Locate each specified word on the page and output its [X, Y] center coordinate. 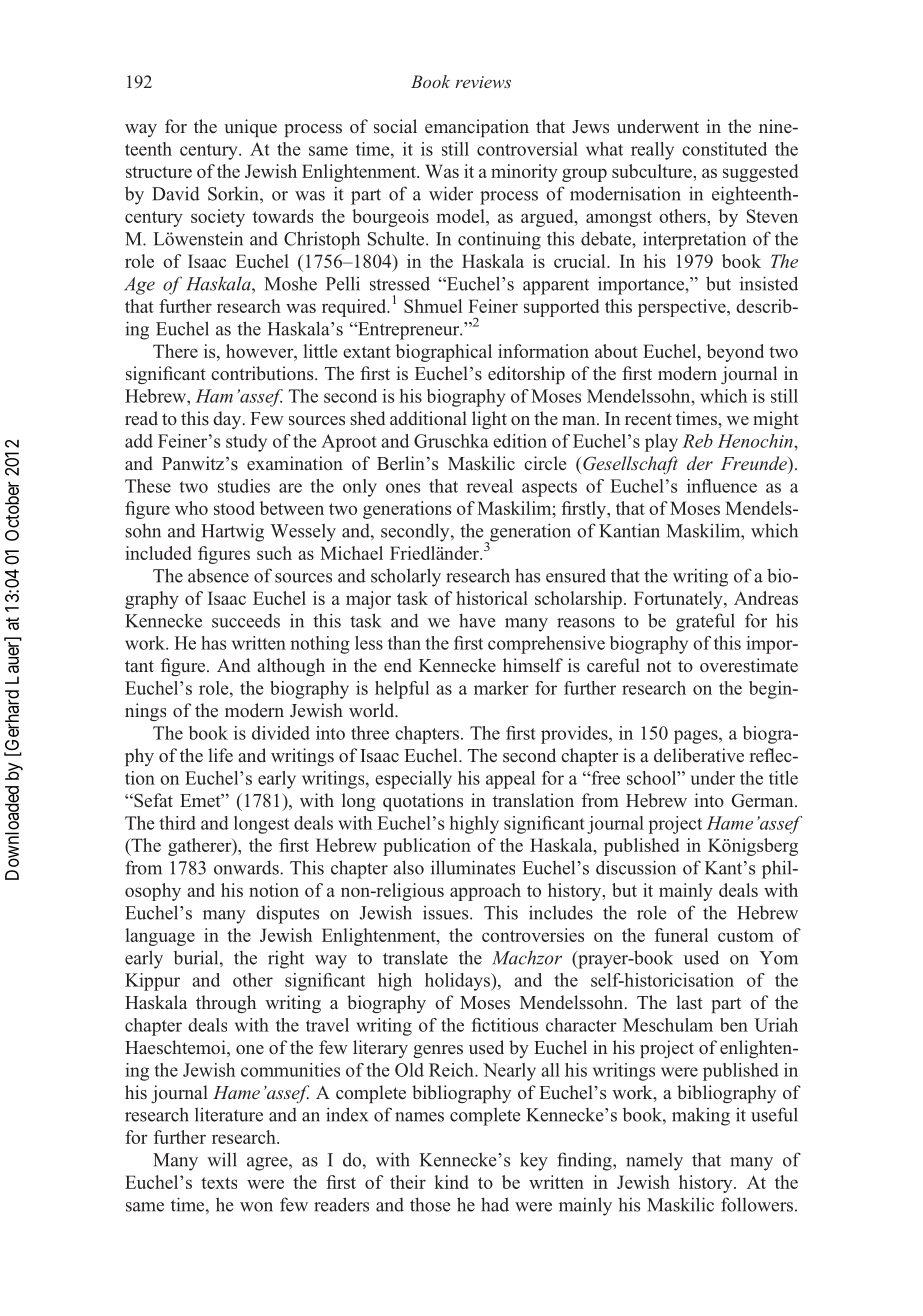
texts [219, 1183]
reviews [483, 82]
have [477, 620]
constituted [724, 149]
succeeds [246, 621]
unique [250, 128]
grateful [705, 622]
